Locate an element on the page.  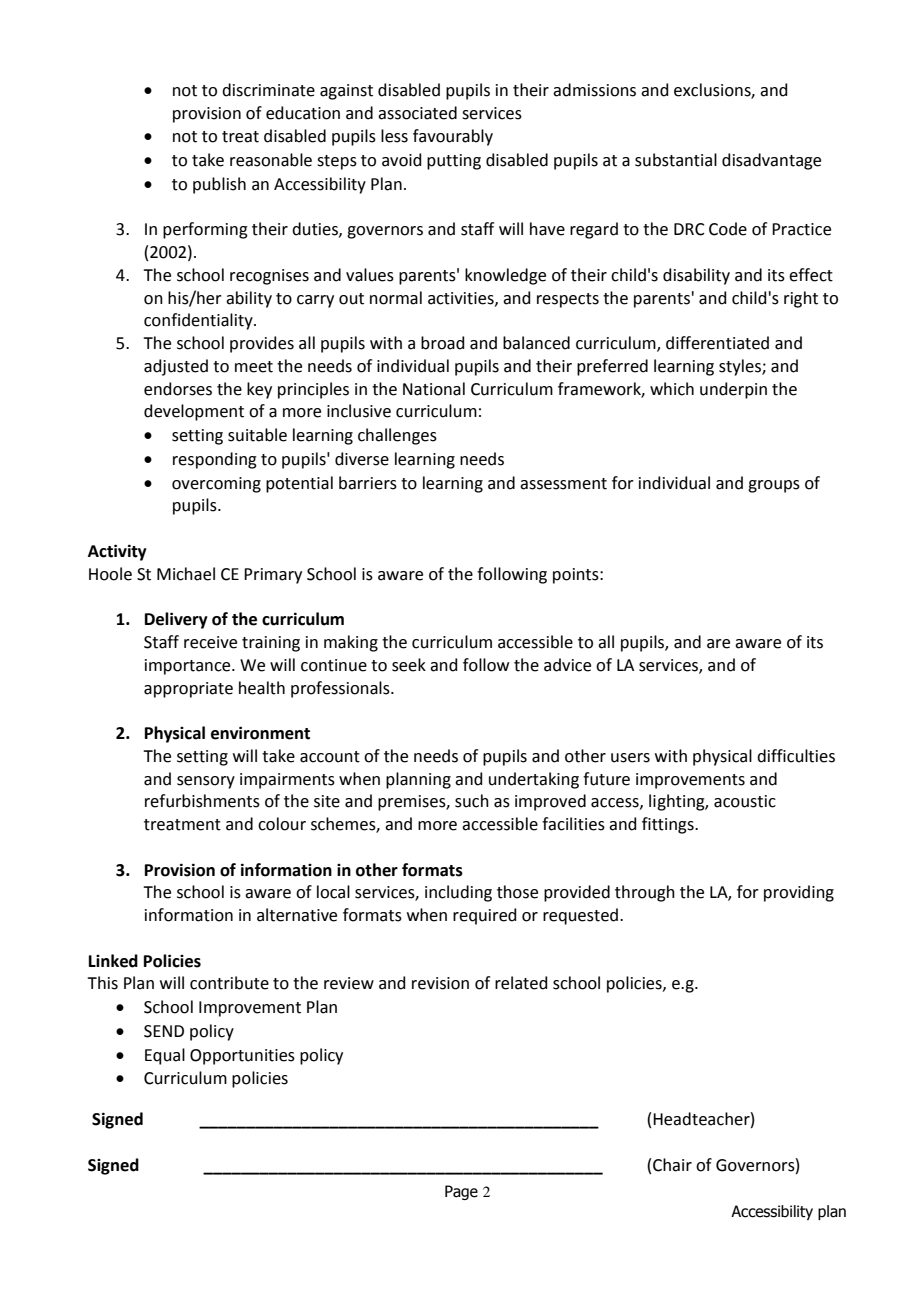
receive is located at coordinates (210, 642).
